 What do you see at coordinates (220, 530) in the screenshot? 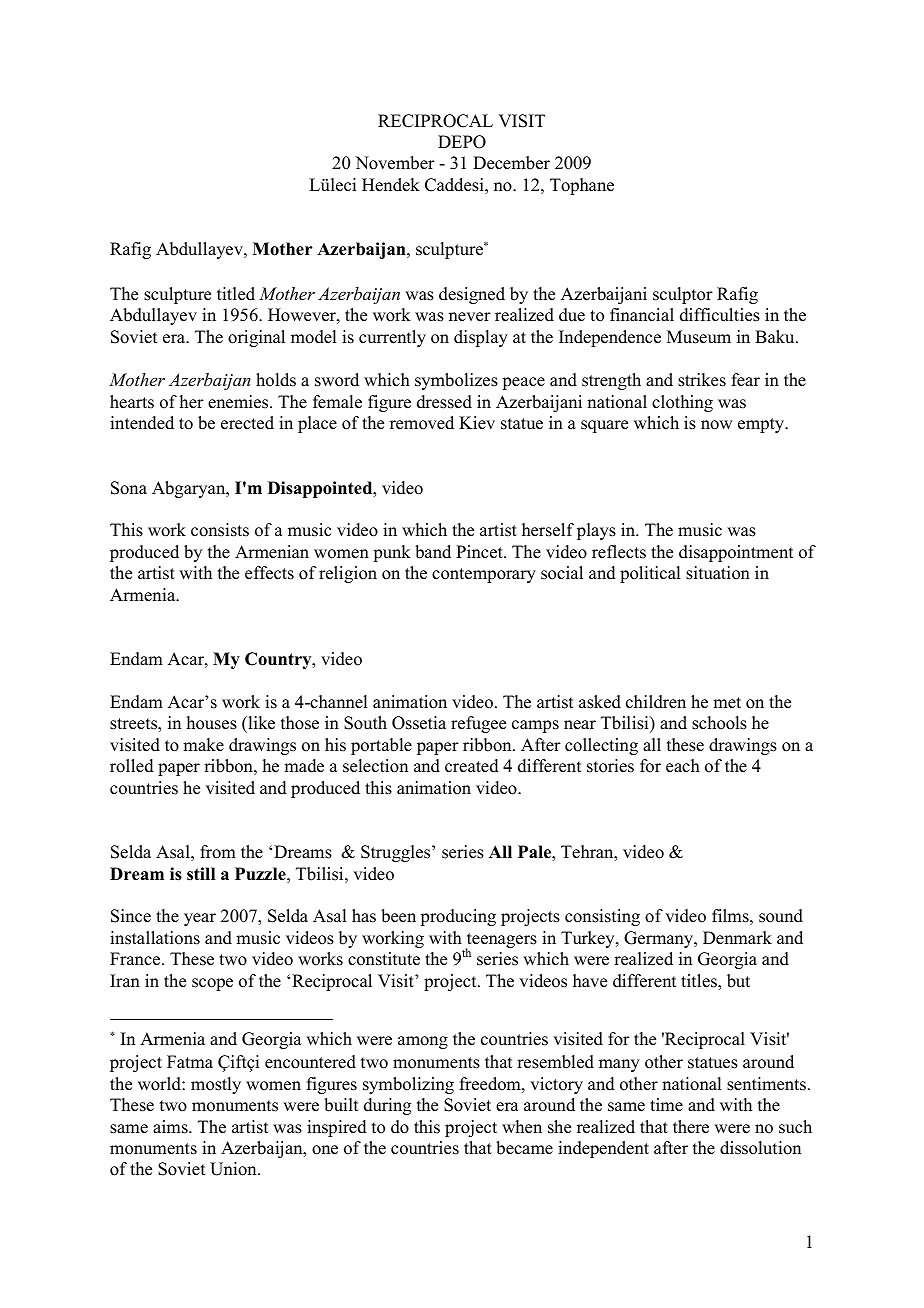
I see `consists` at bounding box center [220, 530].
